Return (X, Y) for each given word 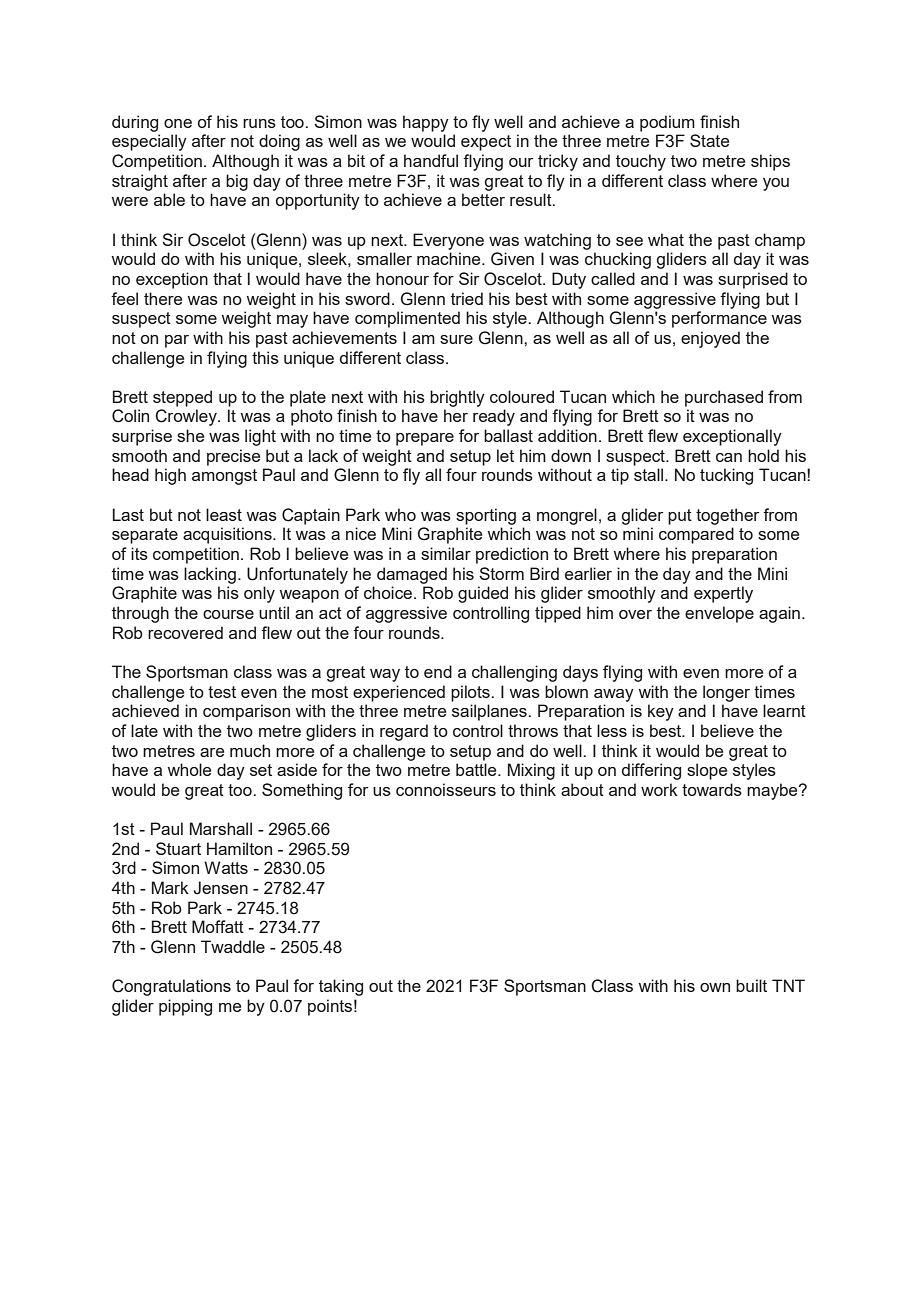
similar (446, 553)
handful (431, 160)
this (265, 357)
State (709, 140)
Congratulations (171, 987)
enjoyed (710, 339)
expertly (723, 594)
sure (456, 339)
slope (707, 771)
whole (189, 769)
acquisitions (228, 535)
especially (149, 142)
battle (477, 769)
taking (341, 987)
